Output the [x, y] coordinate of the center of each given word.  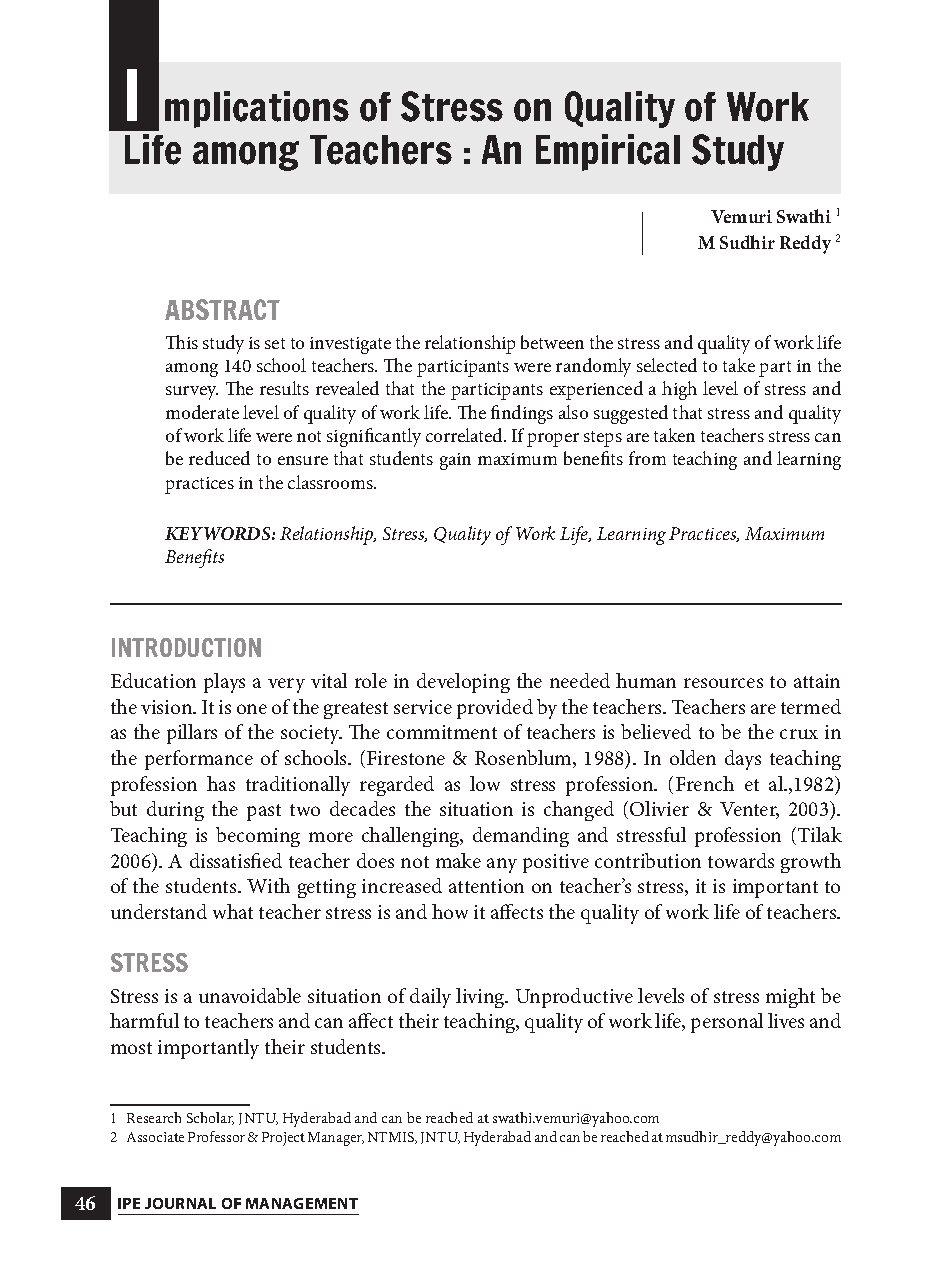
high [679, 390]
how [450, 911]
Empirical [608, 152]
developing [463, 683]
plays [224, 683]
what [233, 911]
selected [667, 365]
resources [723, 683]
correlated [465, 435]
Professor [216, 1136]
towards [741, 860]
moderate [202, 412]
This [182, 342]
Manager [336, 1139]
